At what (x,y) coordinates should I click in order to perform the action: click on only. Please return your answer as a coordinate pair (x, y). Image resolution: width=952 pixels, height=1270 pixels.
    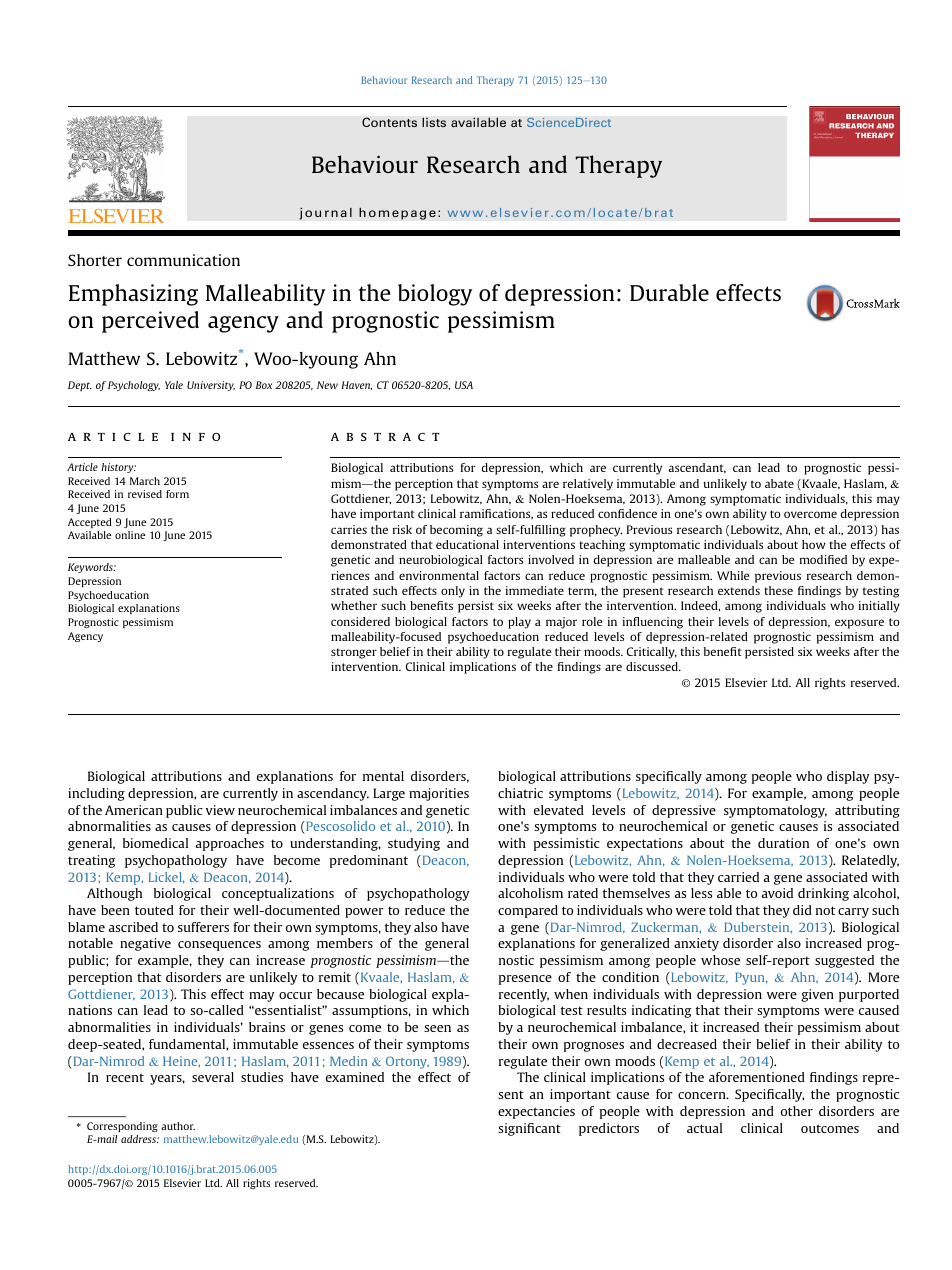
    Looking at the image, I should click on (453, 592).
